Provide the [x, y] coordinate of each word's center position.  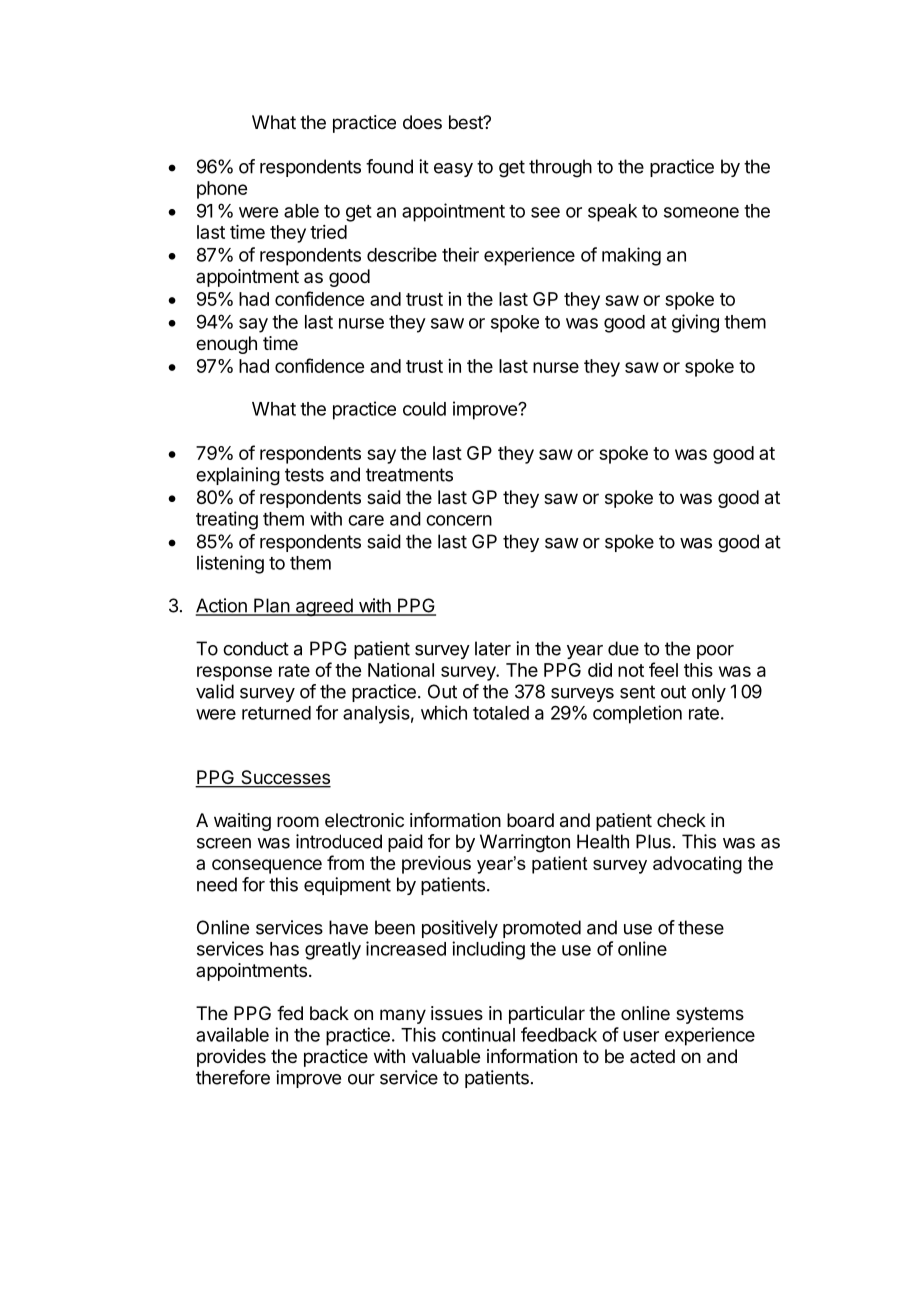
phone [222, 190]
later [493, 648]
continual [478, 1034]
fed [290, 1013]
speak [612, 213]
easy [453, 170]
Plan [271, 606]
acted [652, 1056]
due [623, 648]
